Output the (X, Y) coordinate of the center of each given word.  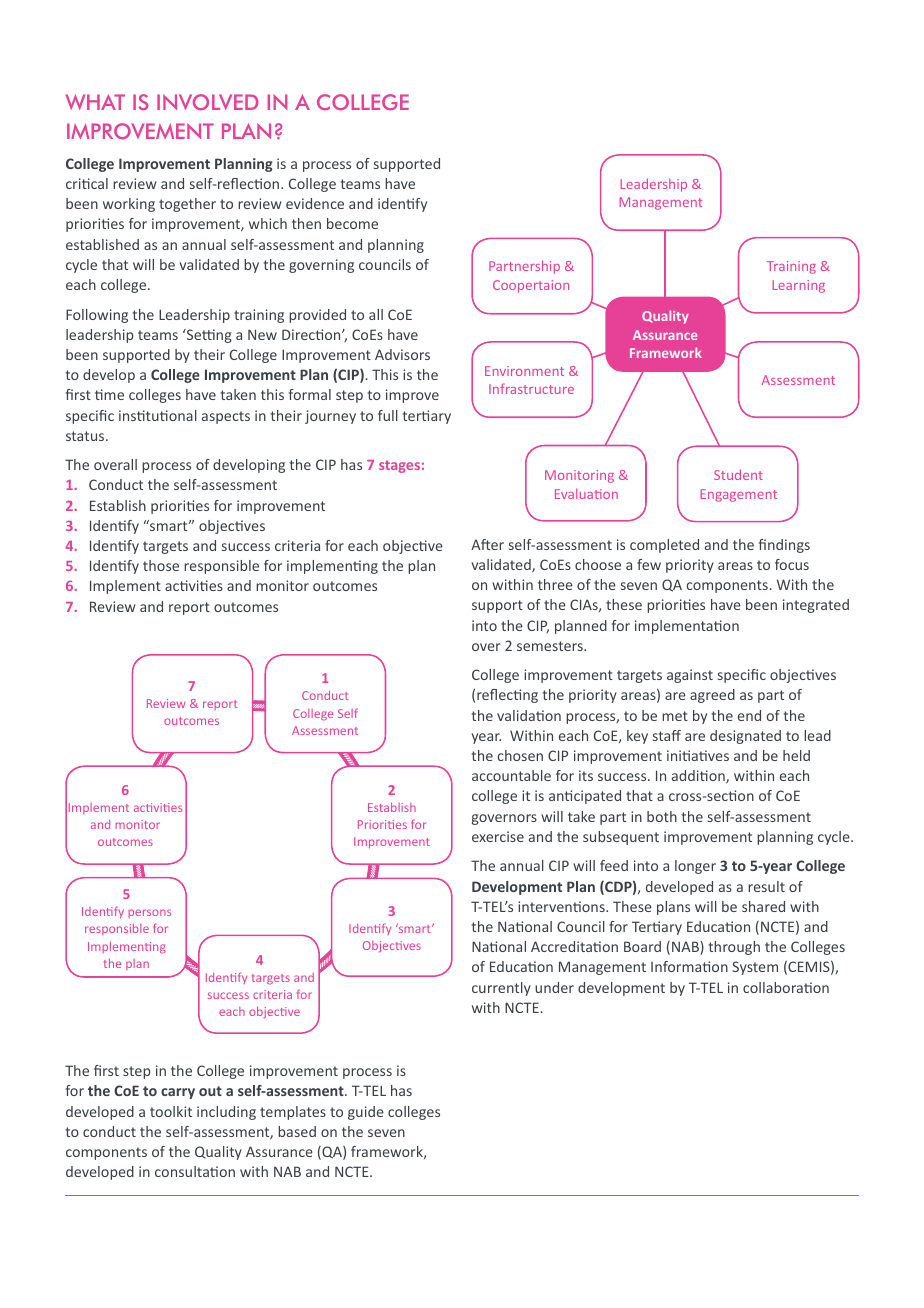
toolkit (171, 1111)
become (352, 223)
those (161, 565)
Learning (798, 286)
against (690, 676)
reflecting (507, 696)
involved (207, 102)
